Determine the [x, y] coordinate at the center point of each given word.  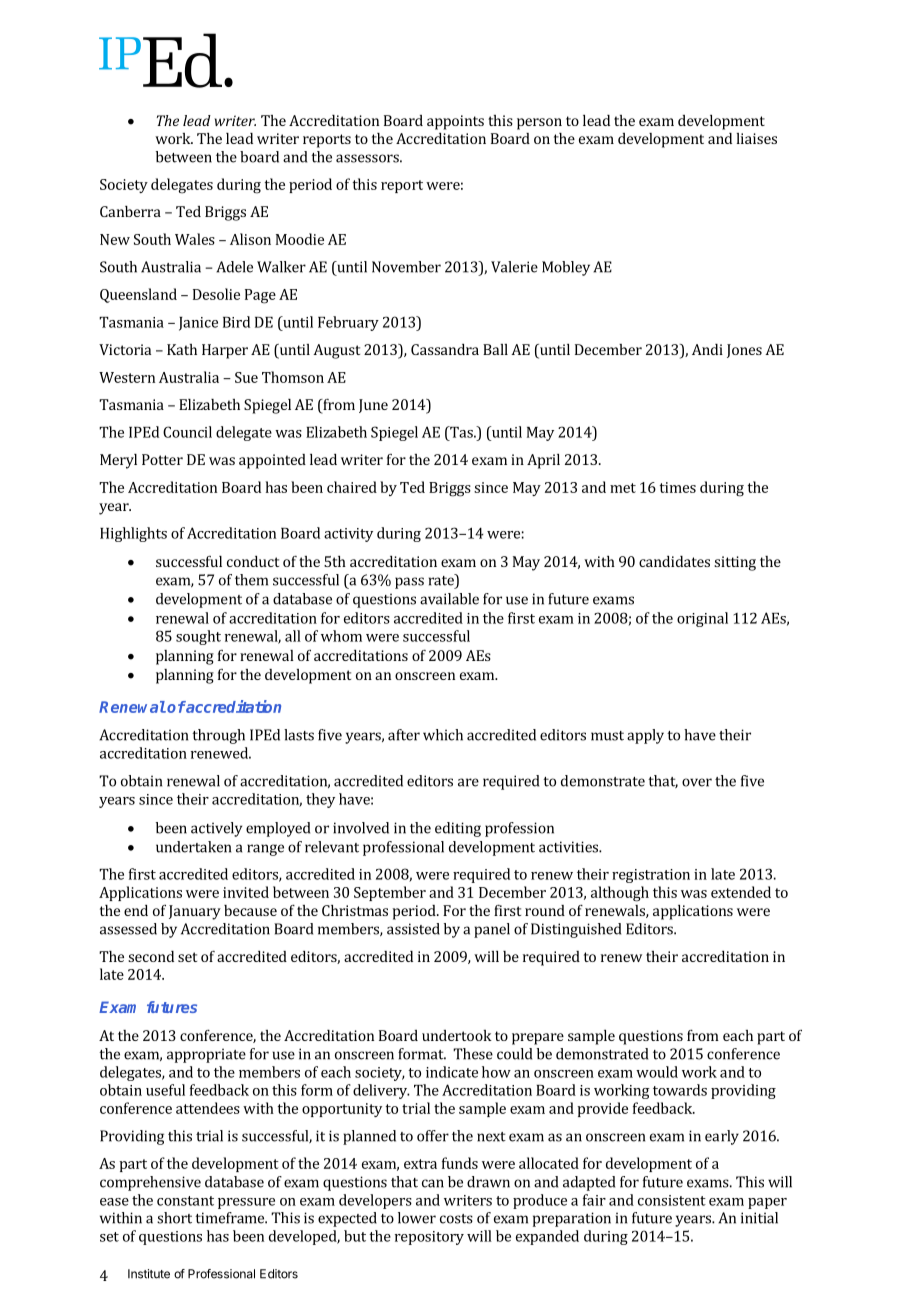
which [443, 735]
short [174, 1218]
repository [429, 1238]
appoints [455, 122]
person [539, 124]
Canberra [130, 211]
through [218, 736]
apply [645, 736]
